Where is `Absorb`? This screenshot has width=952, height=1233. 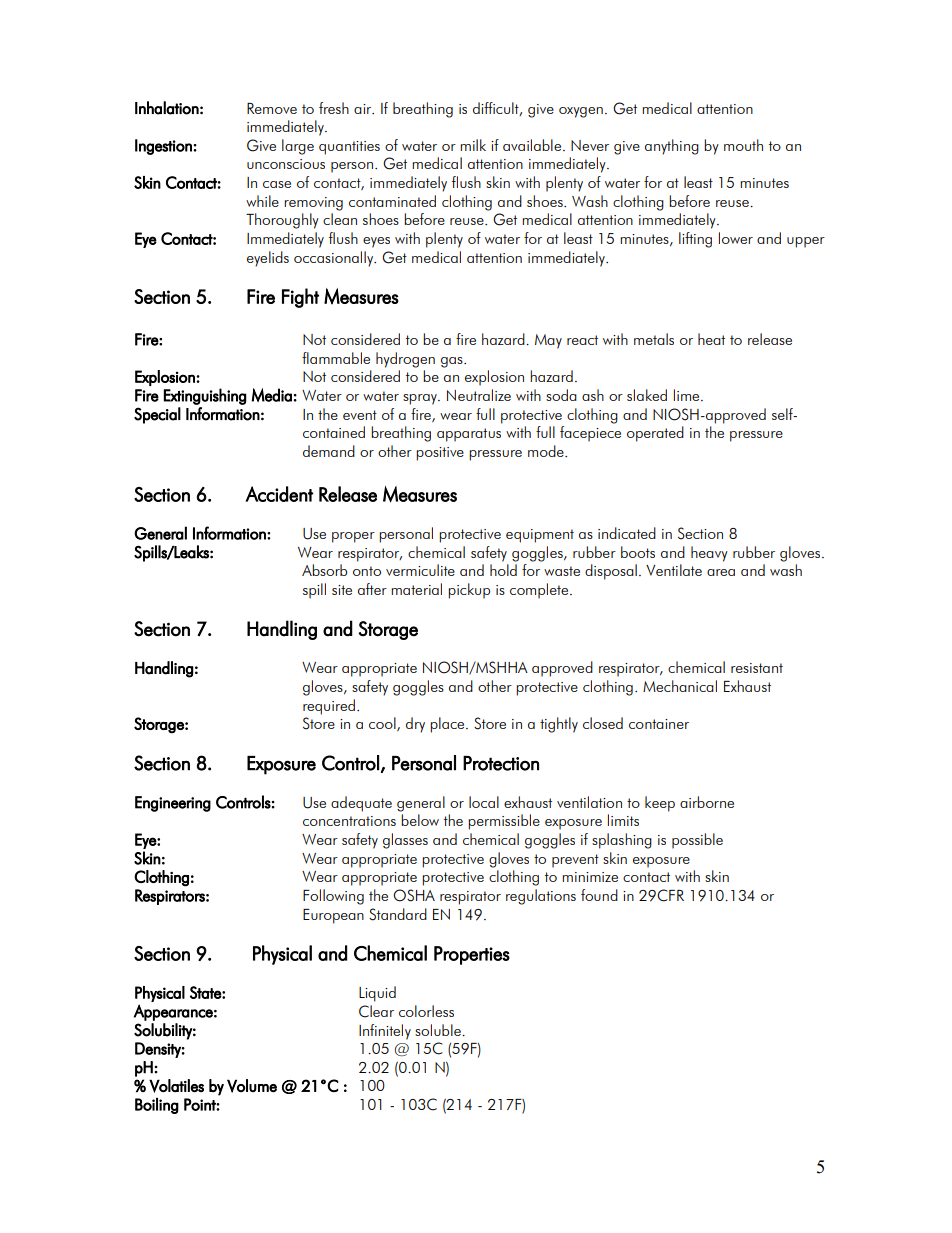 Absorb is located at coordinates (324, 570).
